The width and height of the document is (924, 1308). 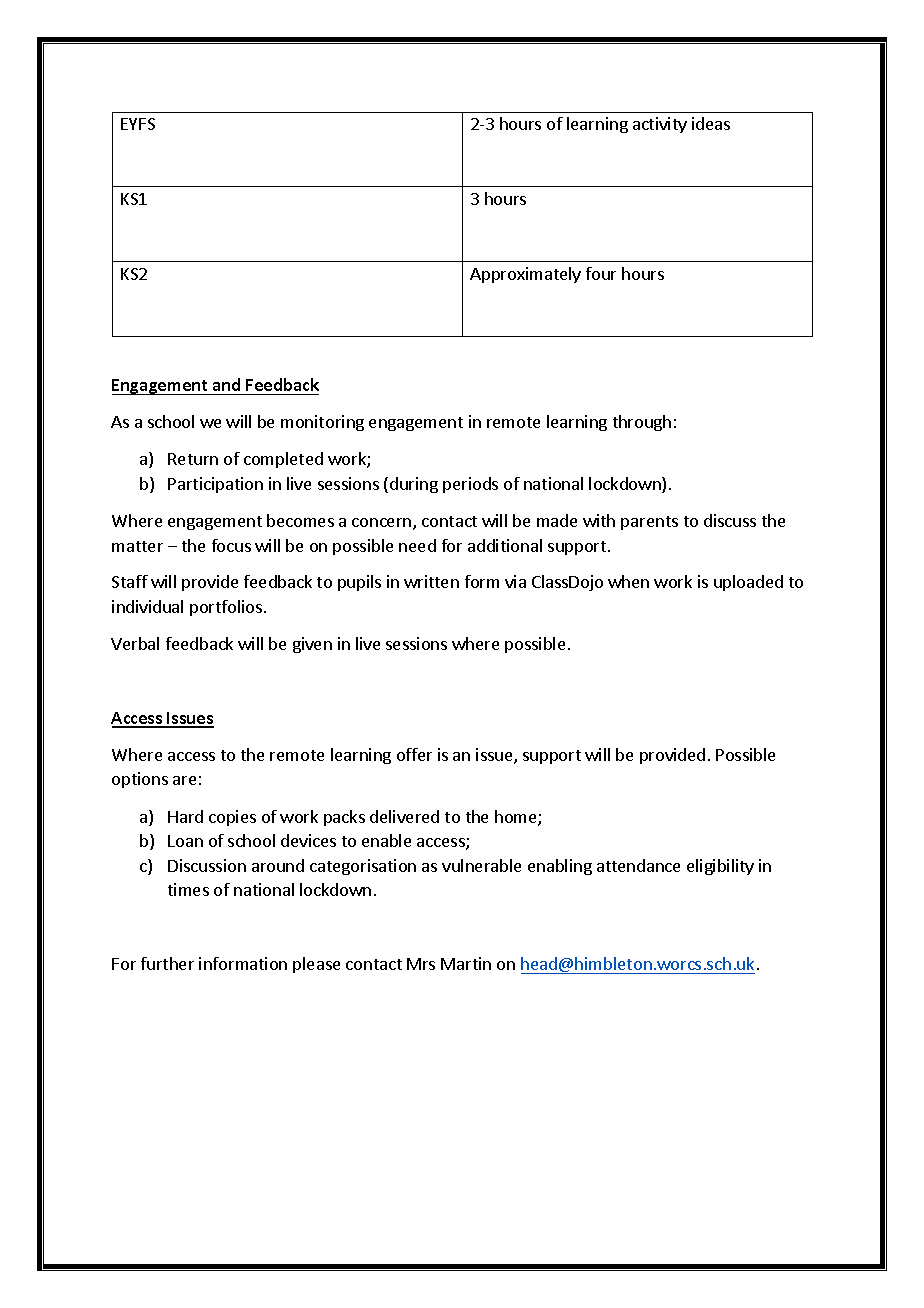 What do you see at coordinates (525, 275) in the document?
I see `Approximately` at bounding box center [525, 275].
